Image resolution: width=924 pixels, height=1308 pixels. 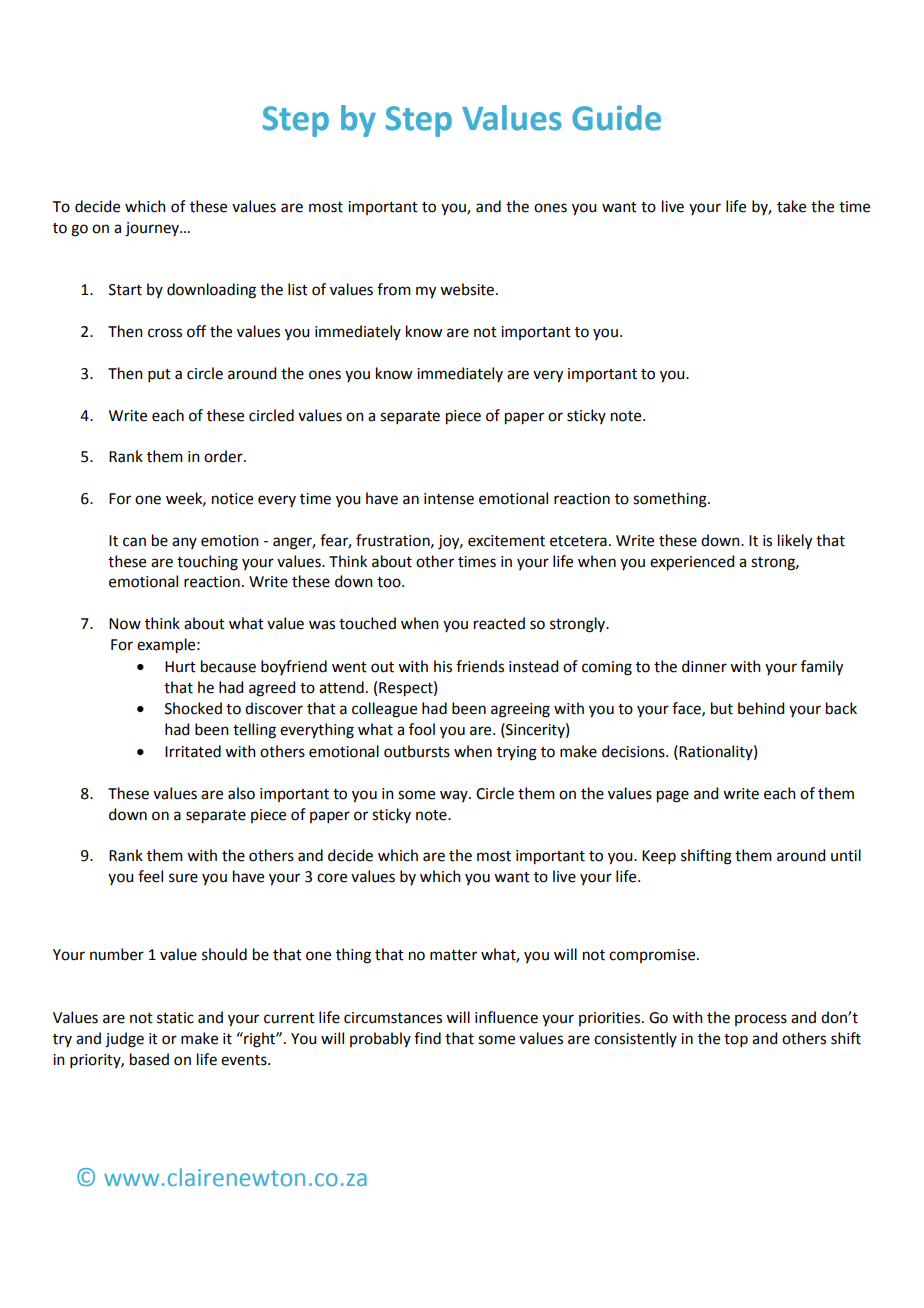 I want to click on static, so click(x=175, y=1018).
